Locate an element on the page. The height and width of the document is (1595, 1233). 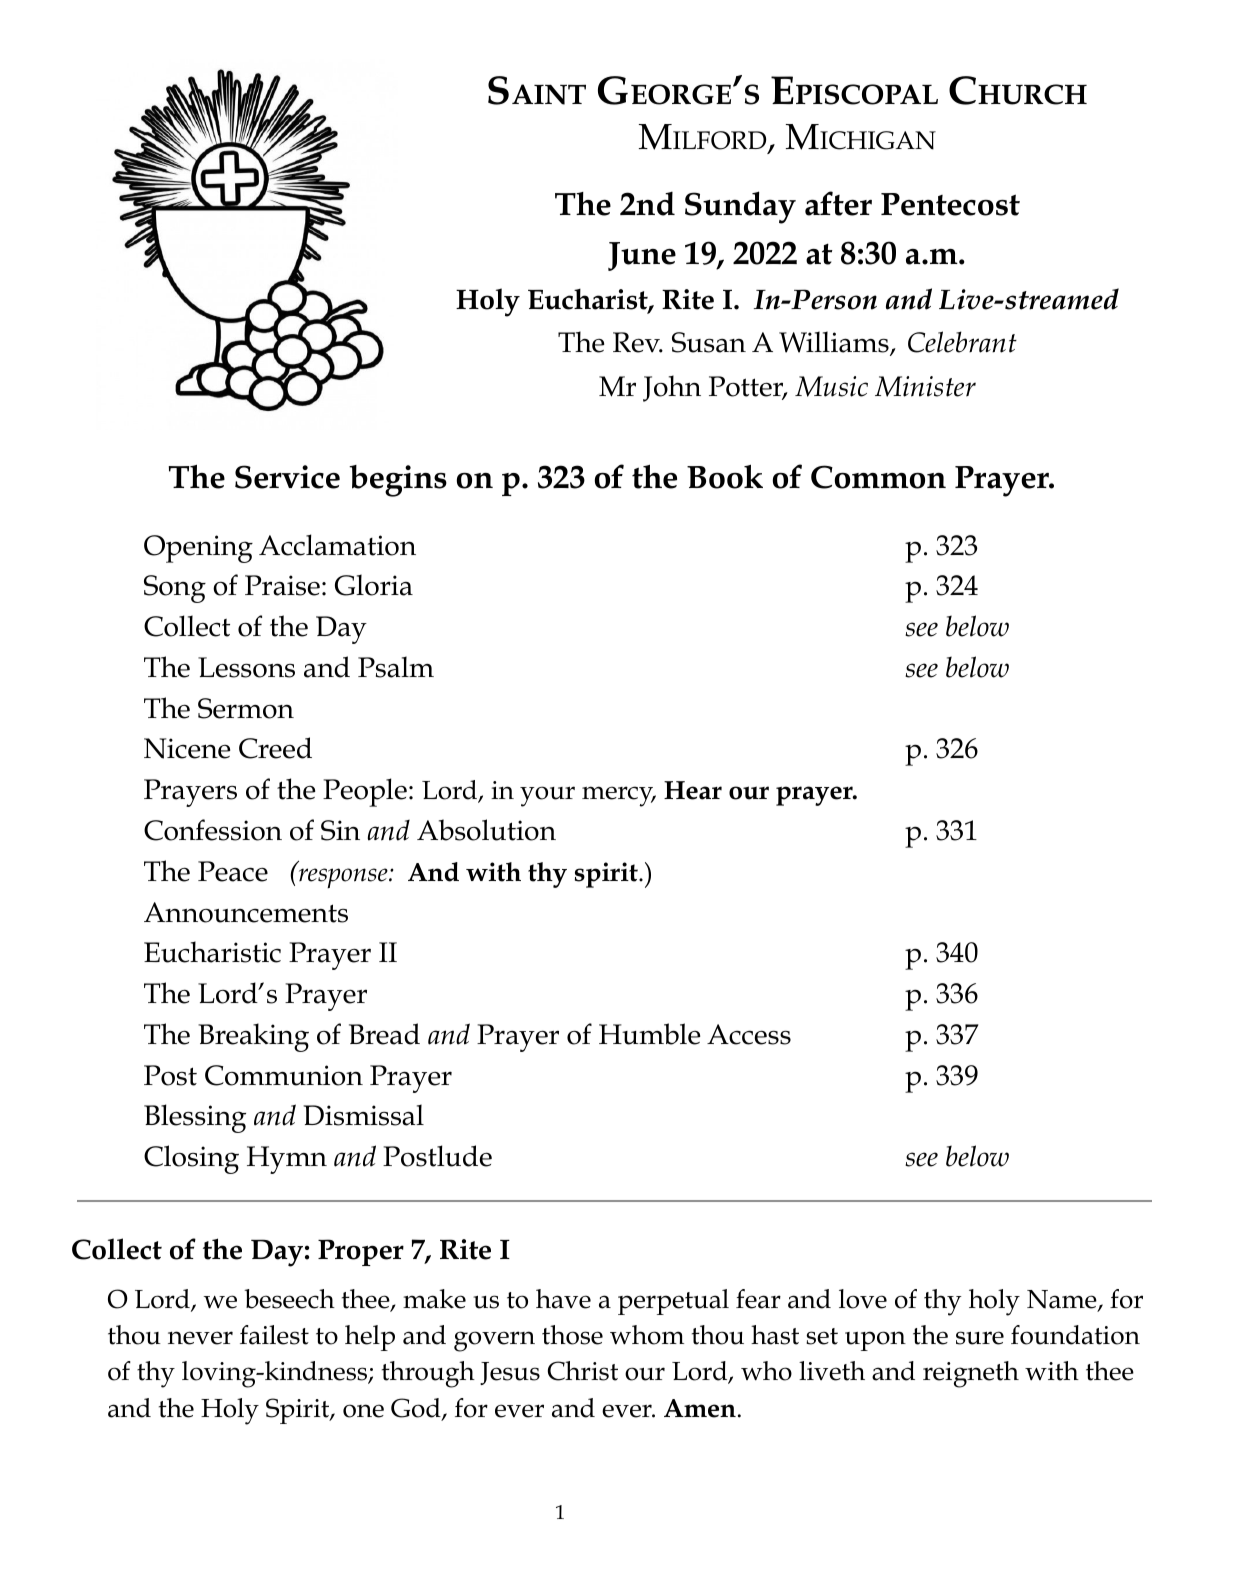
Service is located at coordinates (287, 477).
